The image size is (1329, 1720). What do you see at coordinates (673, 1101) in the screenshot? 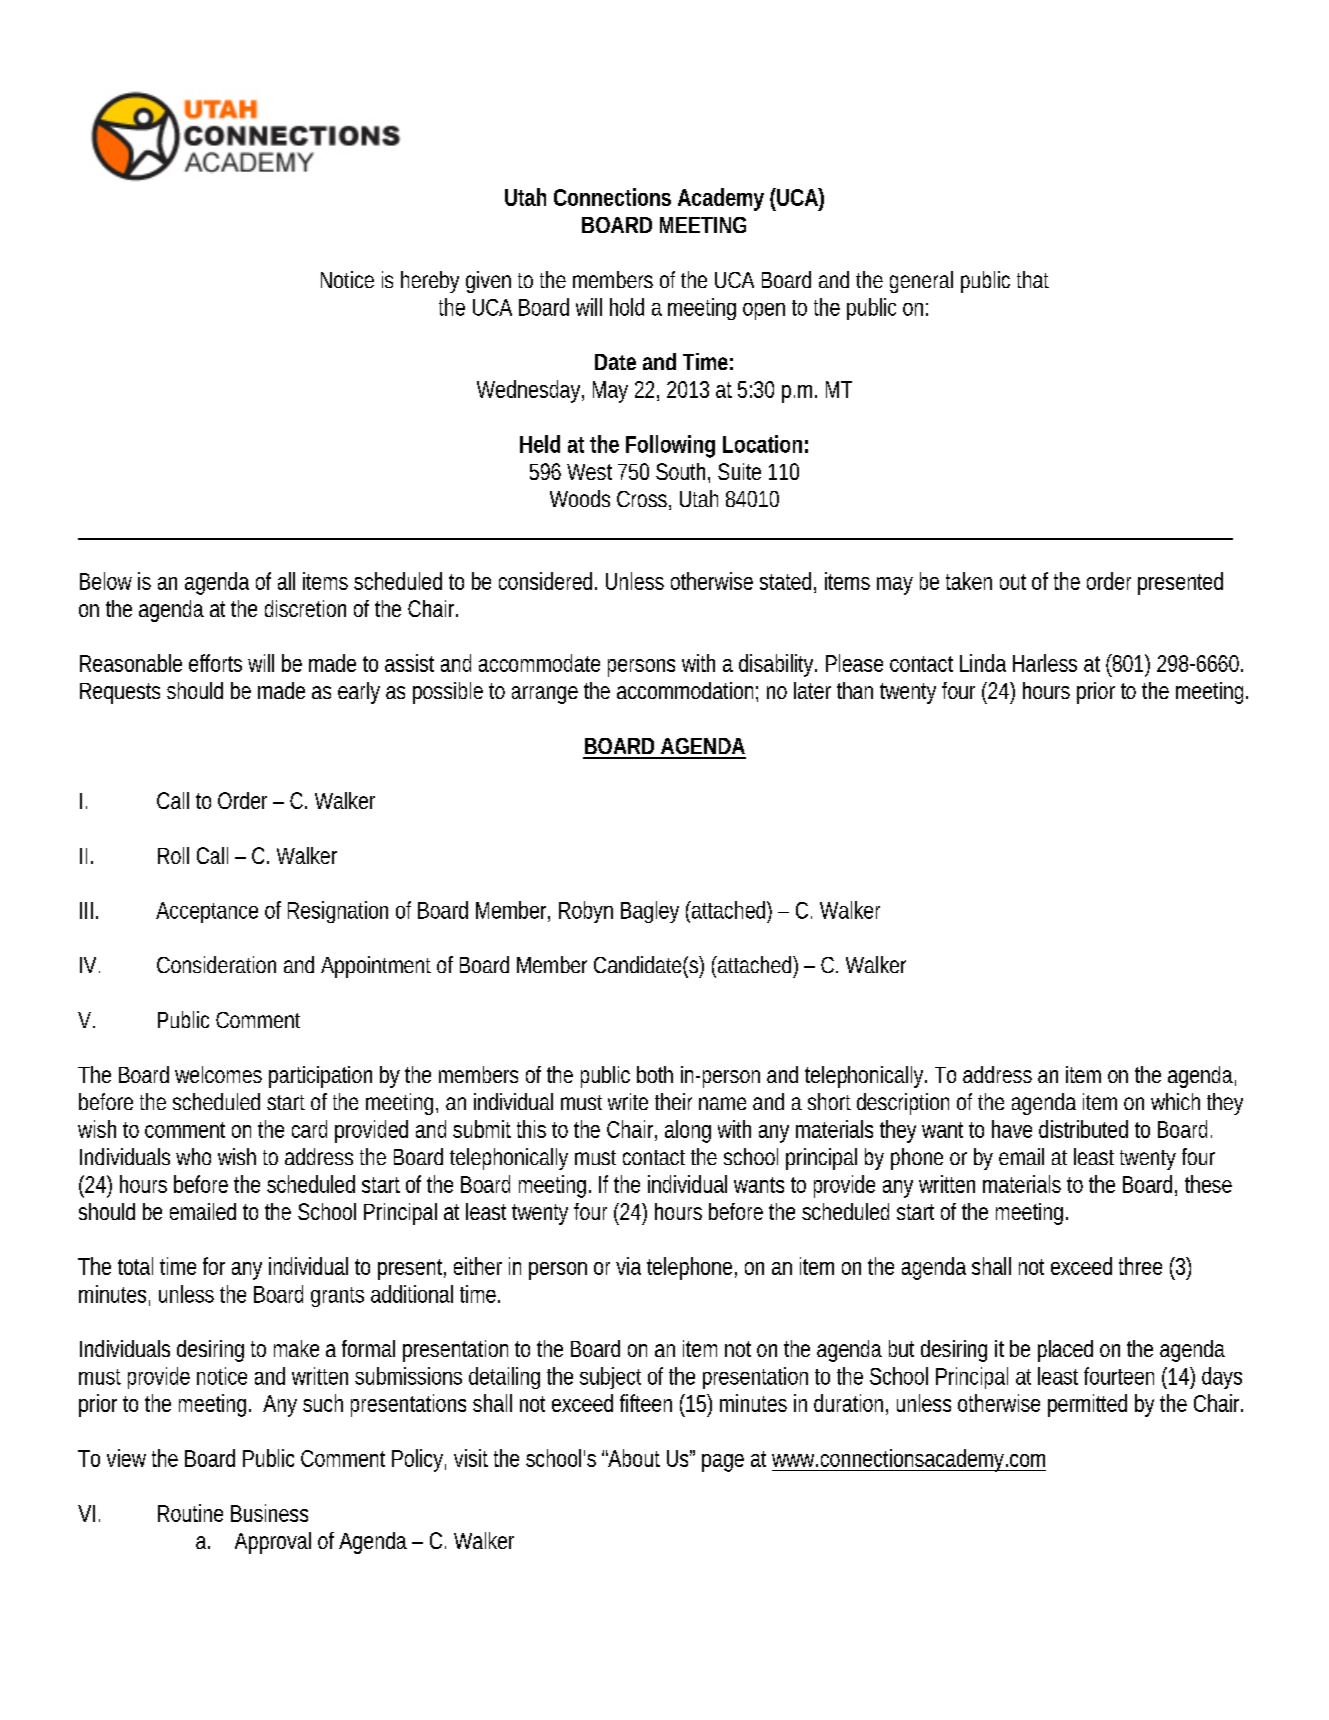
I see `their` at bounding box center [673, 1101].
